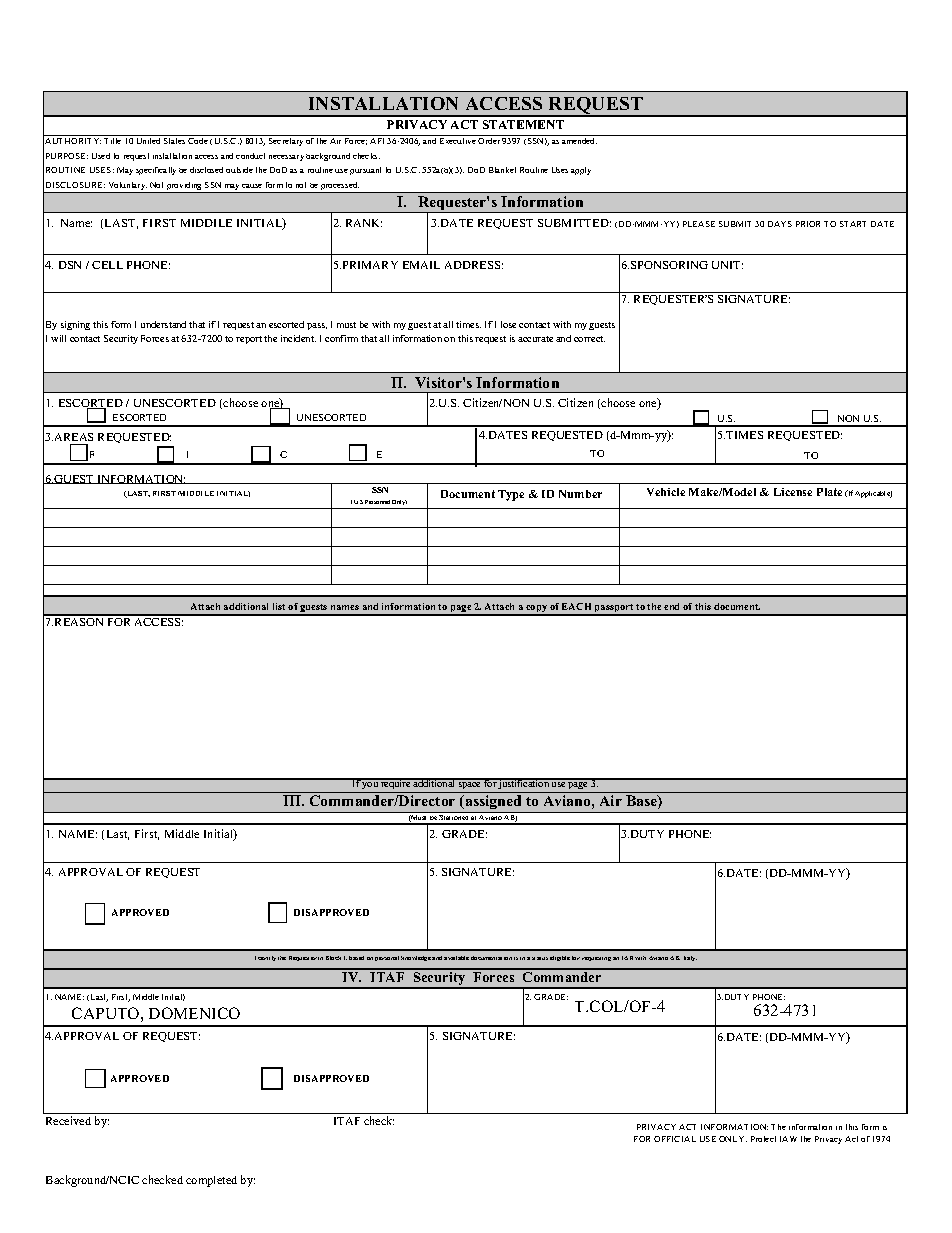 Image resolution: width=952 pixels, height=1233 pixels. What do you see at coordinates (293, 800) in the page?
I see `III` at bounding box center [293, 800].
